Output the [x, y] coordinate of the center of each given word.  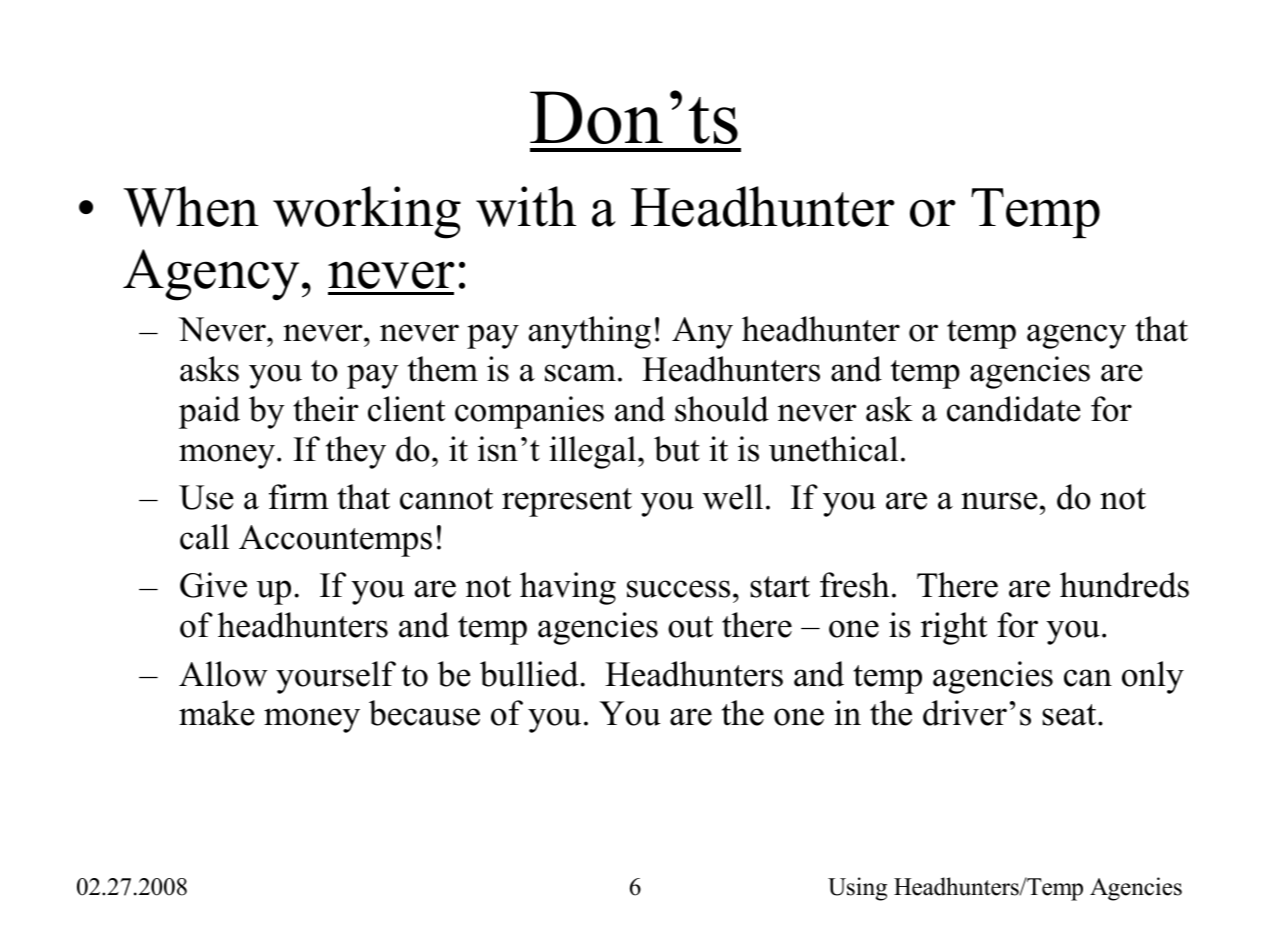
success [678, 589]
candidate [1014, 409]
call [204, 537]
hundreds [1124, 585]
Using [857, 889]
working [367, 212]
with [526, 206]
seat [1070, 715]
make [217, 713]
